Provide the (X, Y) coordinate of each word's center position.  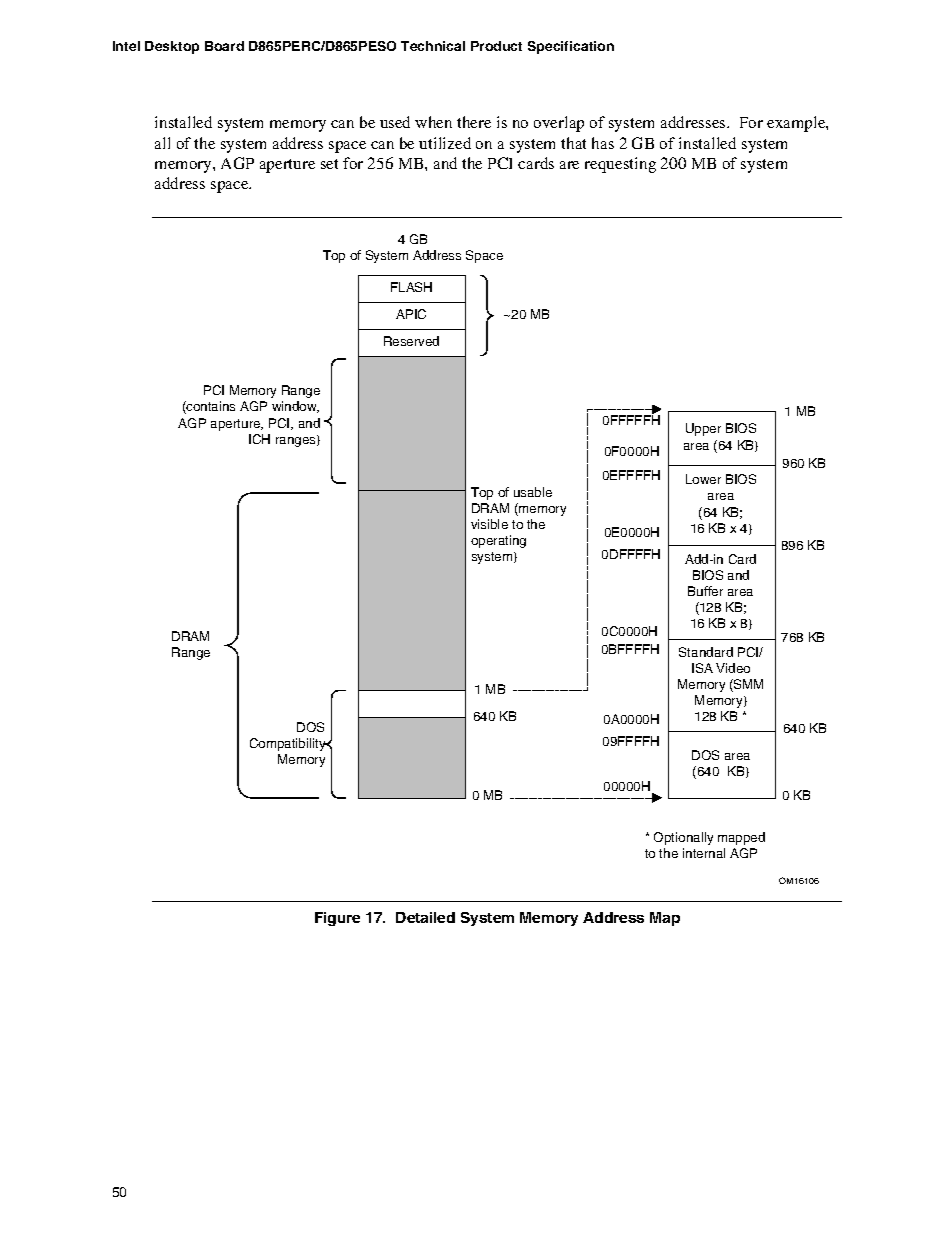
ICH (259, 439)
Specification (571, 47)
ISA (702, 668)
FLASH (411, 287)
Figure (337, 919)
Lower (703, 479)
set (329, 164)
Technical (433, 46)
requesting (620, 165)
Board (224, 46)
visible (489, 524)
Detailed (425, 917)
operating (498, 541)
